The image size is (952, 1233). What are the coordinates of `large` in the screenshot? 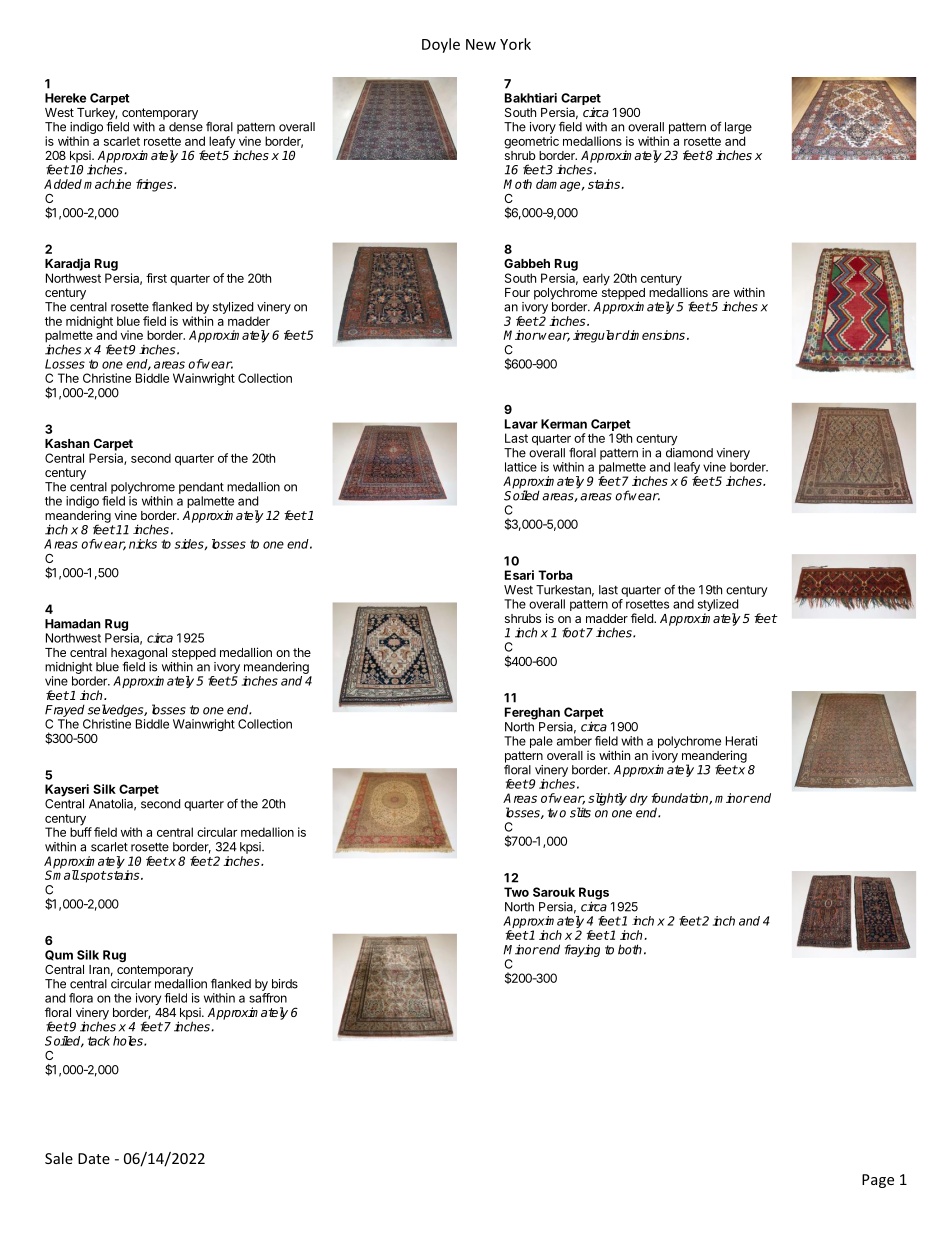 It's located at (738, 129).
